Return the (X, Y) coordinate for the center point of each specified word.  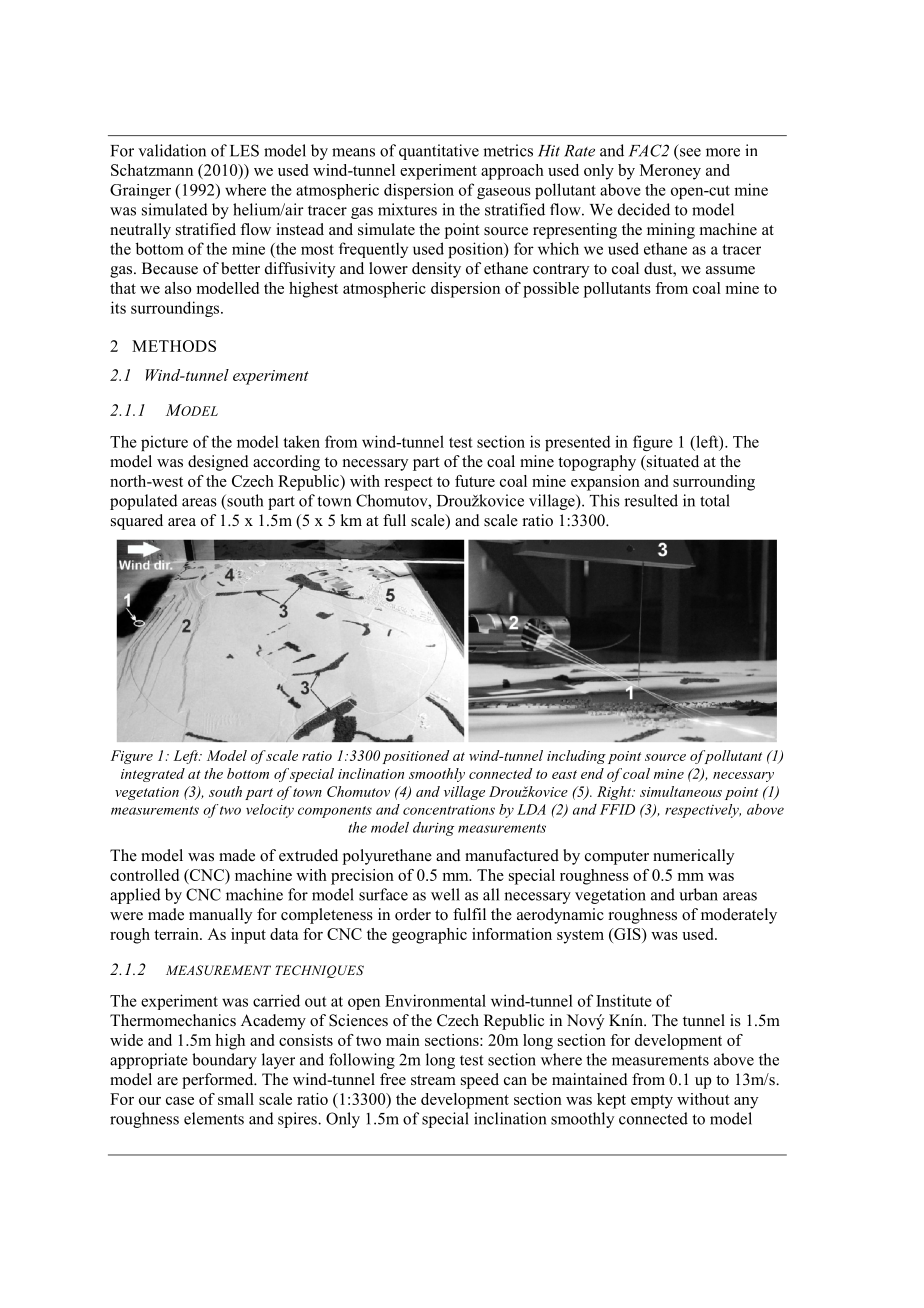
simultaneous (681, 791)
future (475, 481)
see (690, 152)
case (180, 1101)
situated (671, 462)
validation (172, 150)
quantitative (439, 152)
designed (218, 463)
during (433, 829)
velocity (270, 811)
